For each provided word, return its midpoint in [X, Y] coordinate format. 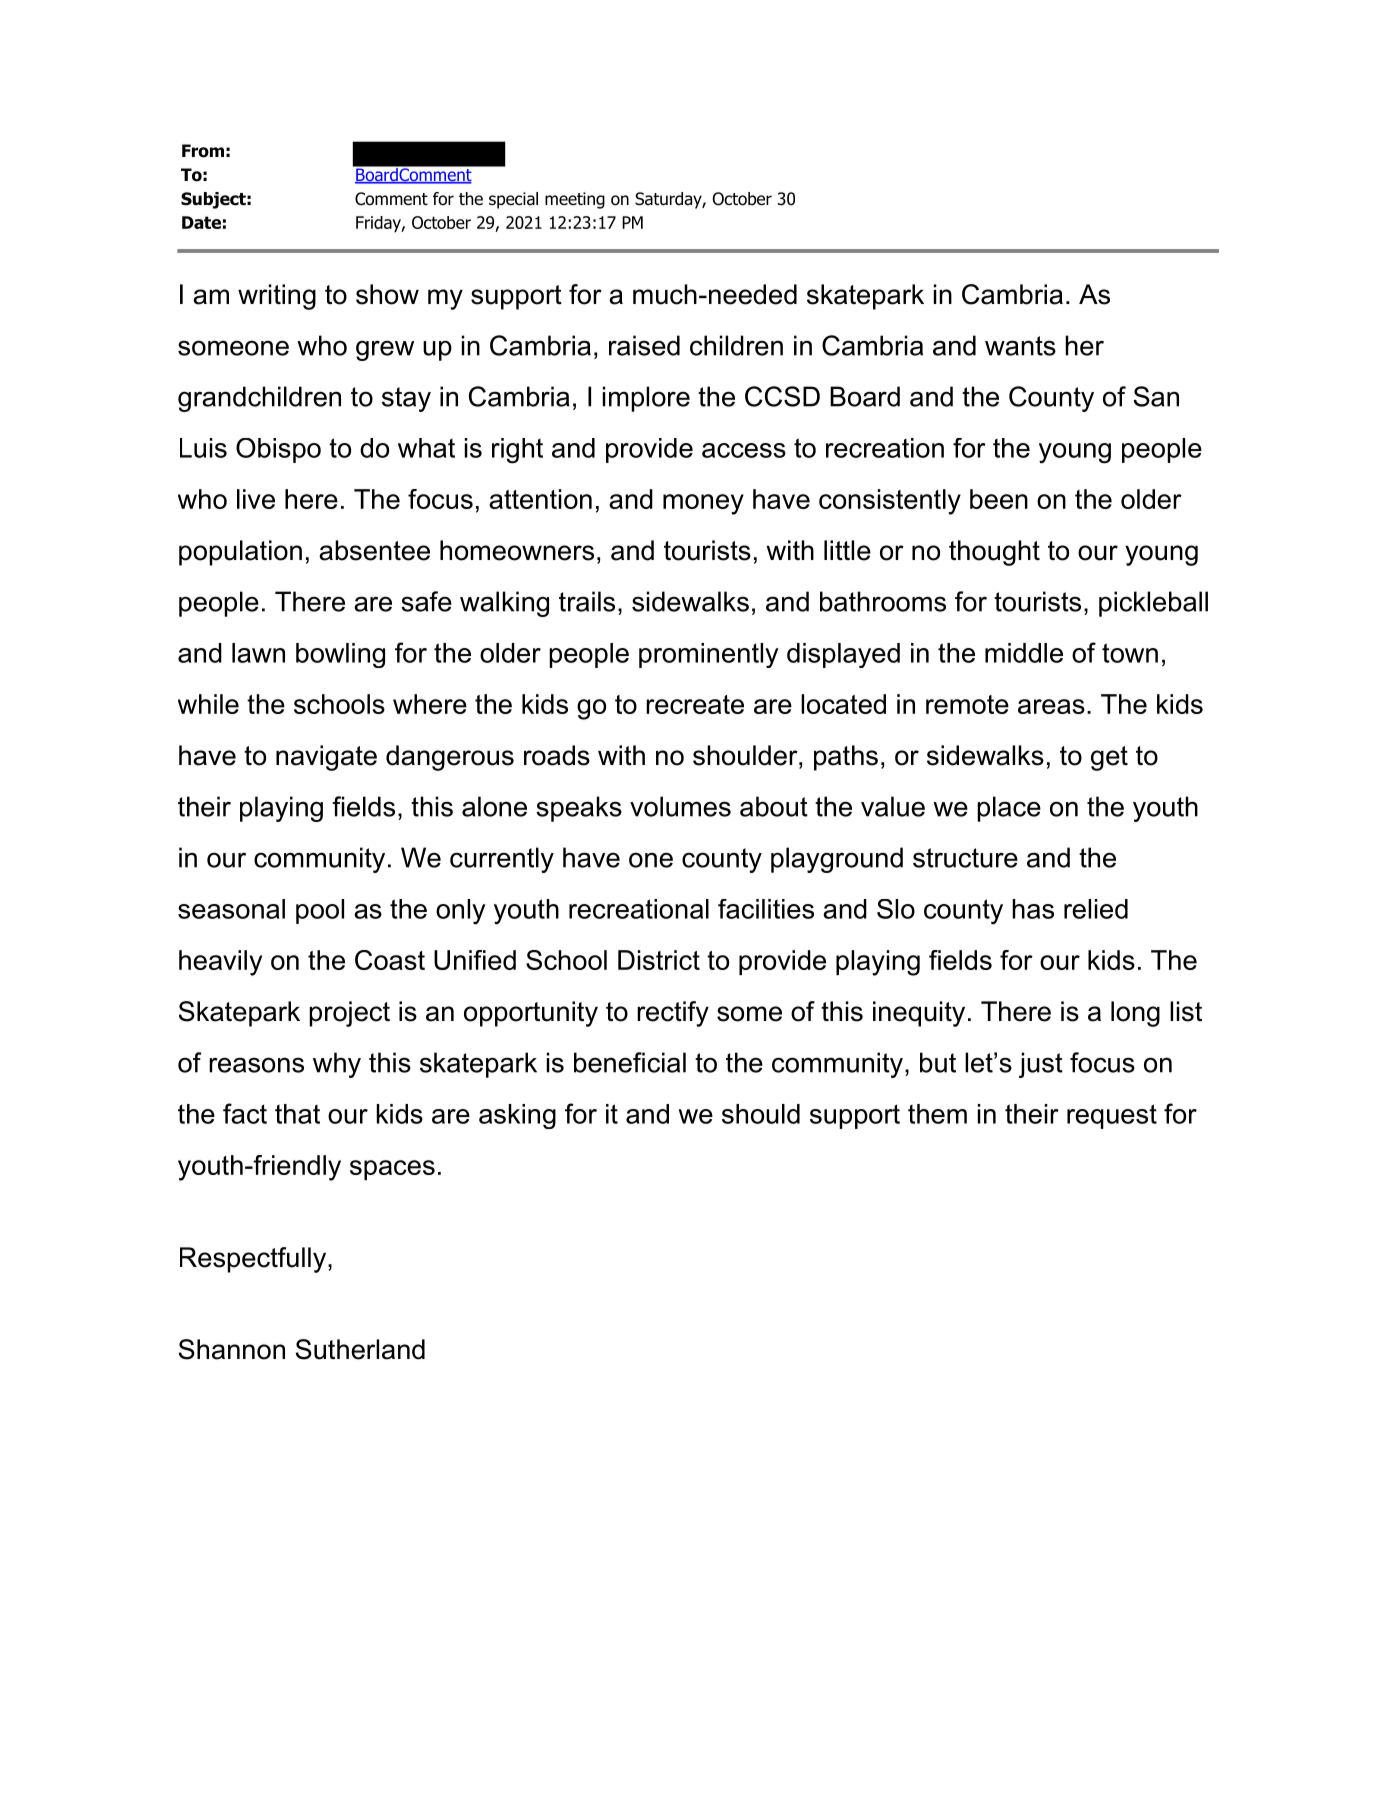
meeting [575, 200]
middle [1024, 653]
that [297, 1114]
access [744, 450]
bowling [340, 655]
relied [1096, 909]
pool [320, 911]
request [1112, 1116]
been [999, 499]
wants [1020, 346]
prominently [709, 655]
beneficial [630, 1062]
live [256, 499]
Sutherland [360, 1349]
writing [277, 297]
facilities [766, 909]
